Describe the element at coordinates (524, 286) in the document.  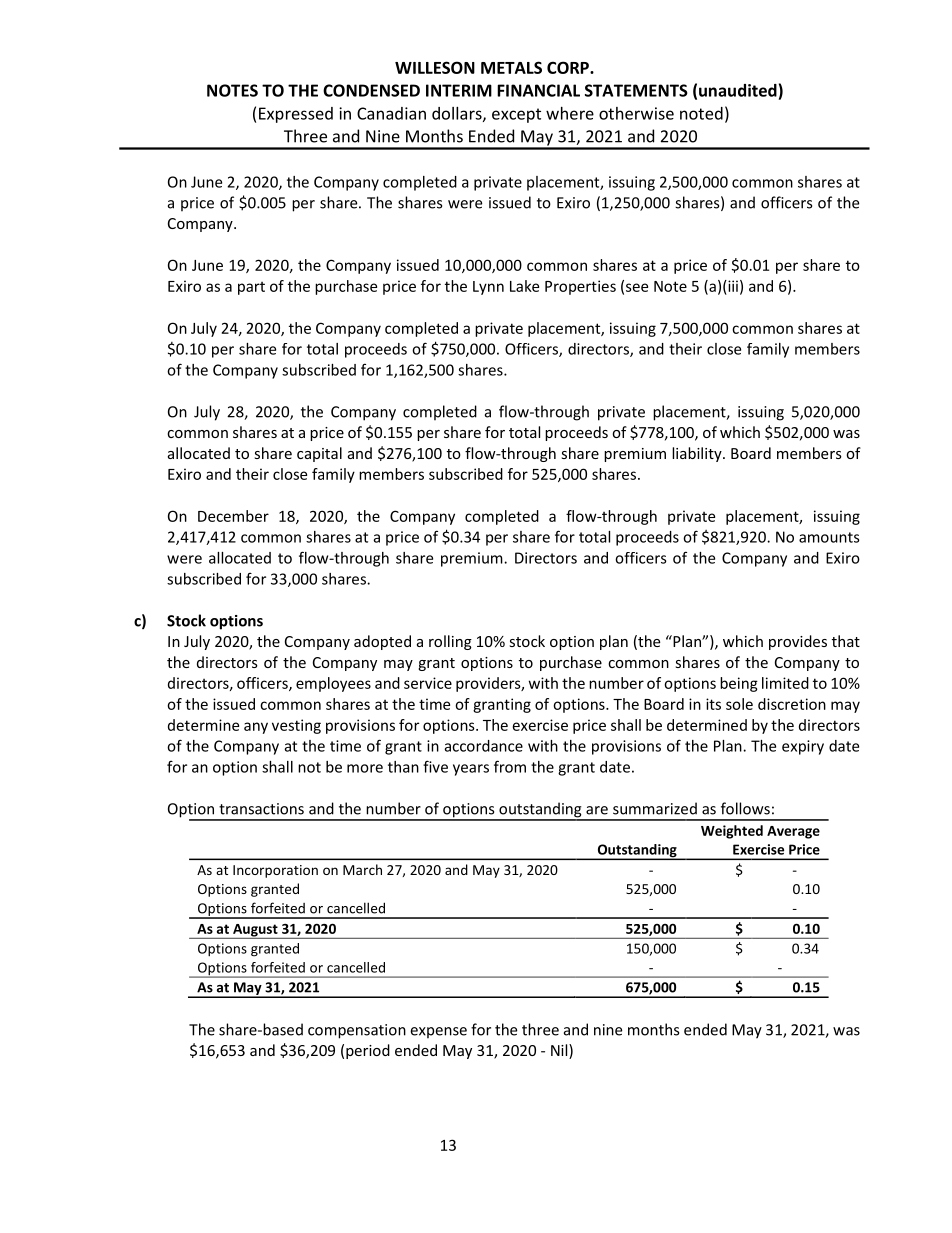
I see `Lake` at that location.
